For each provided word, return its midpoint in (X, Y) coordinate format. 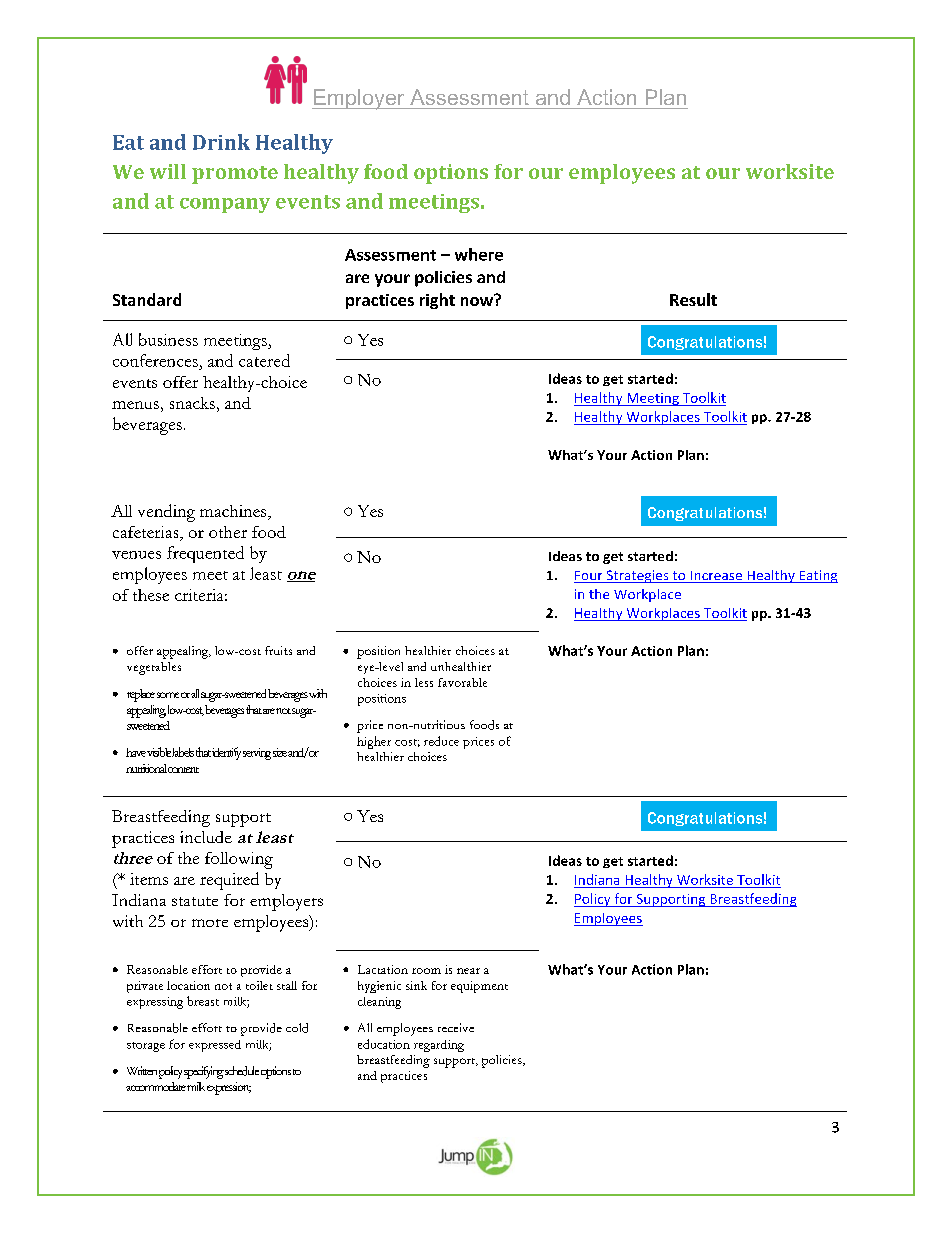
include (206, 837)
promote (235, 175)
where (479, 254)
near (468, 971)
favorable (462, 682)
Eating (817, 576)
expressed (215, 1046)
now (478, 300)
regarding (439, 1046)
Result (693, 299)
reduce (441, 741)
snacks (192, 403)
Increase (716, 577)
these (151, 595)
